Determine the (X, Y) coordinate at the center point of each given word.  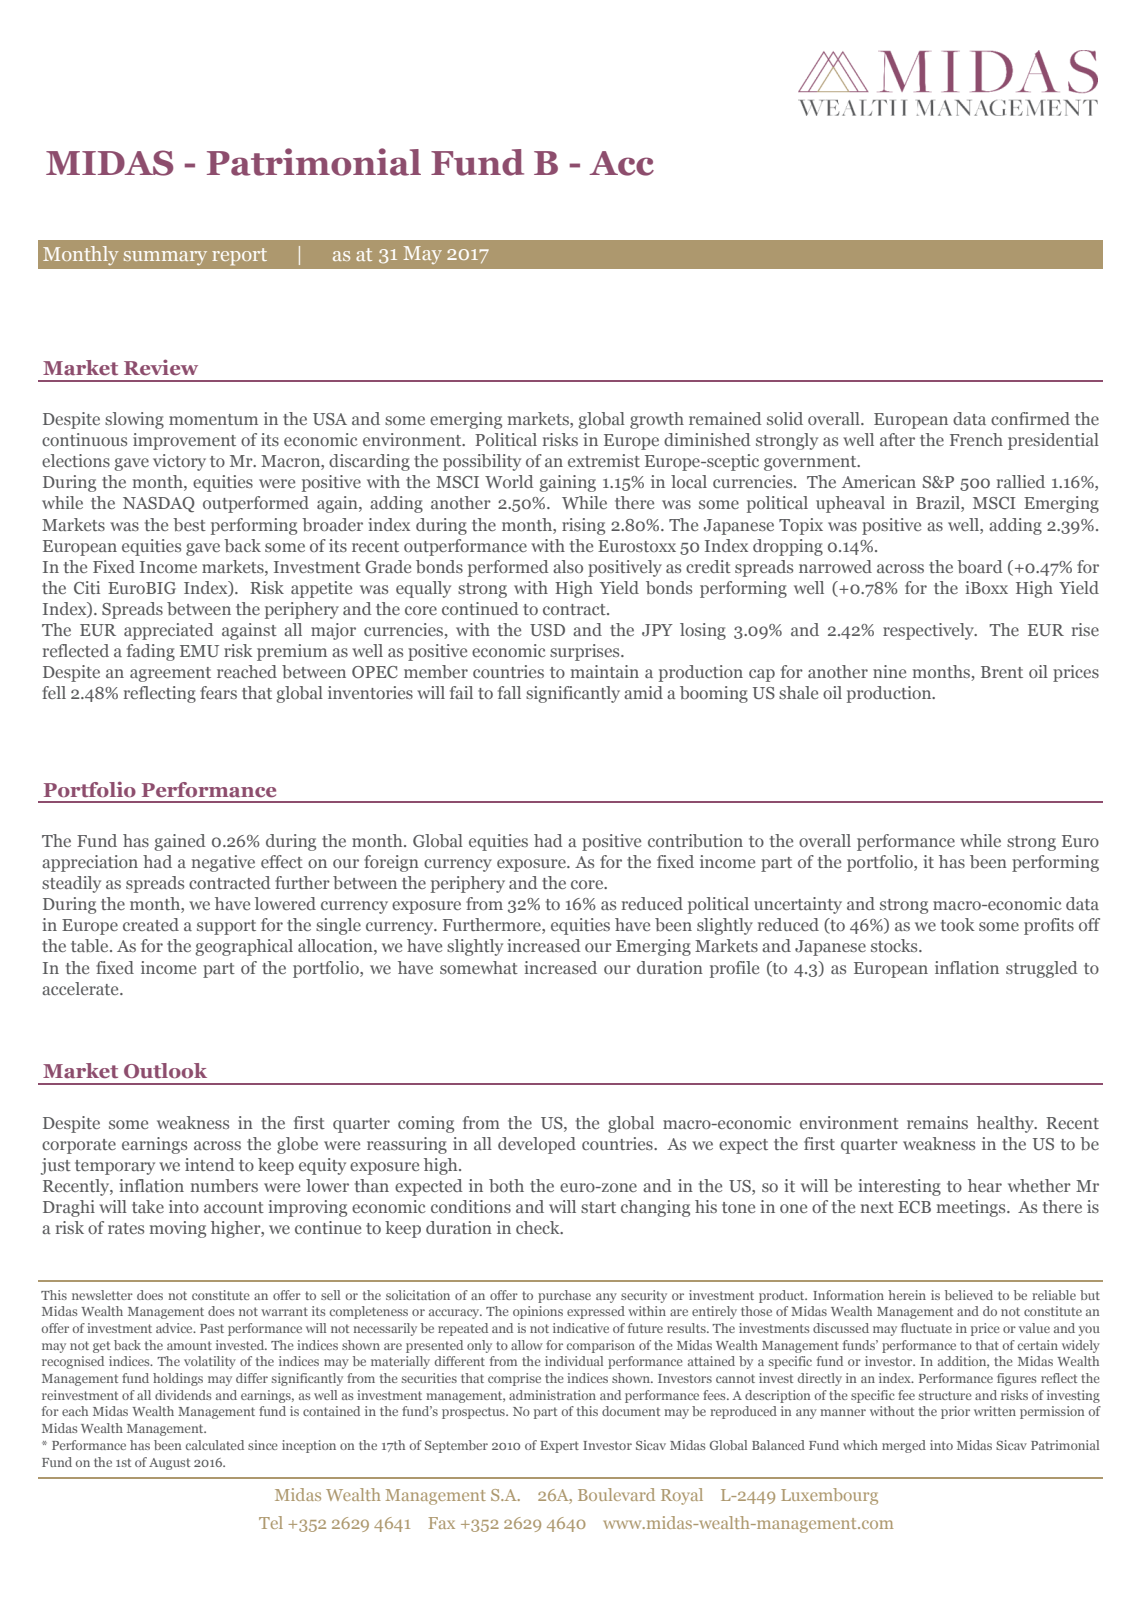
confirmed (1030, 418)
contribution (695, 840)
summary (165, 258)
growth (657, 420)
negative (223, 863)
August (169, 1464)
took (958, 924)
